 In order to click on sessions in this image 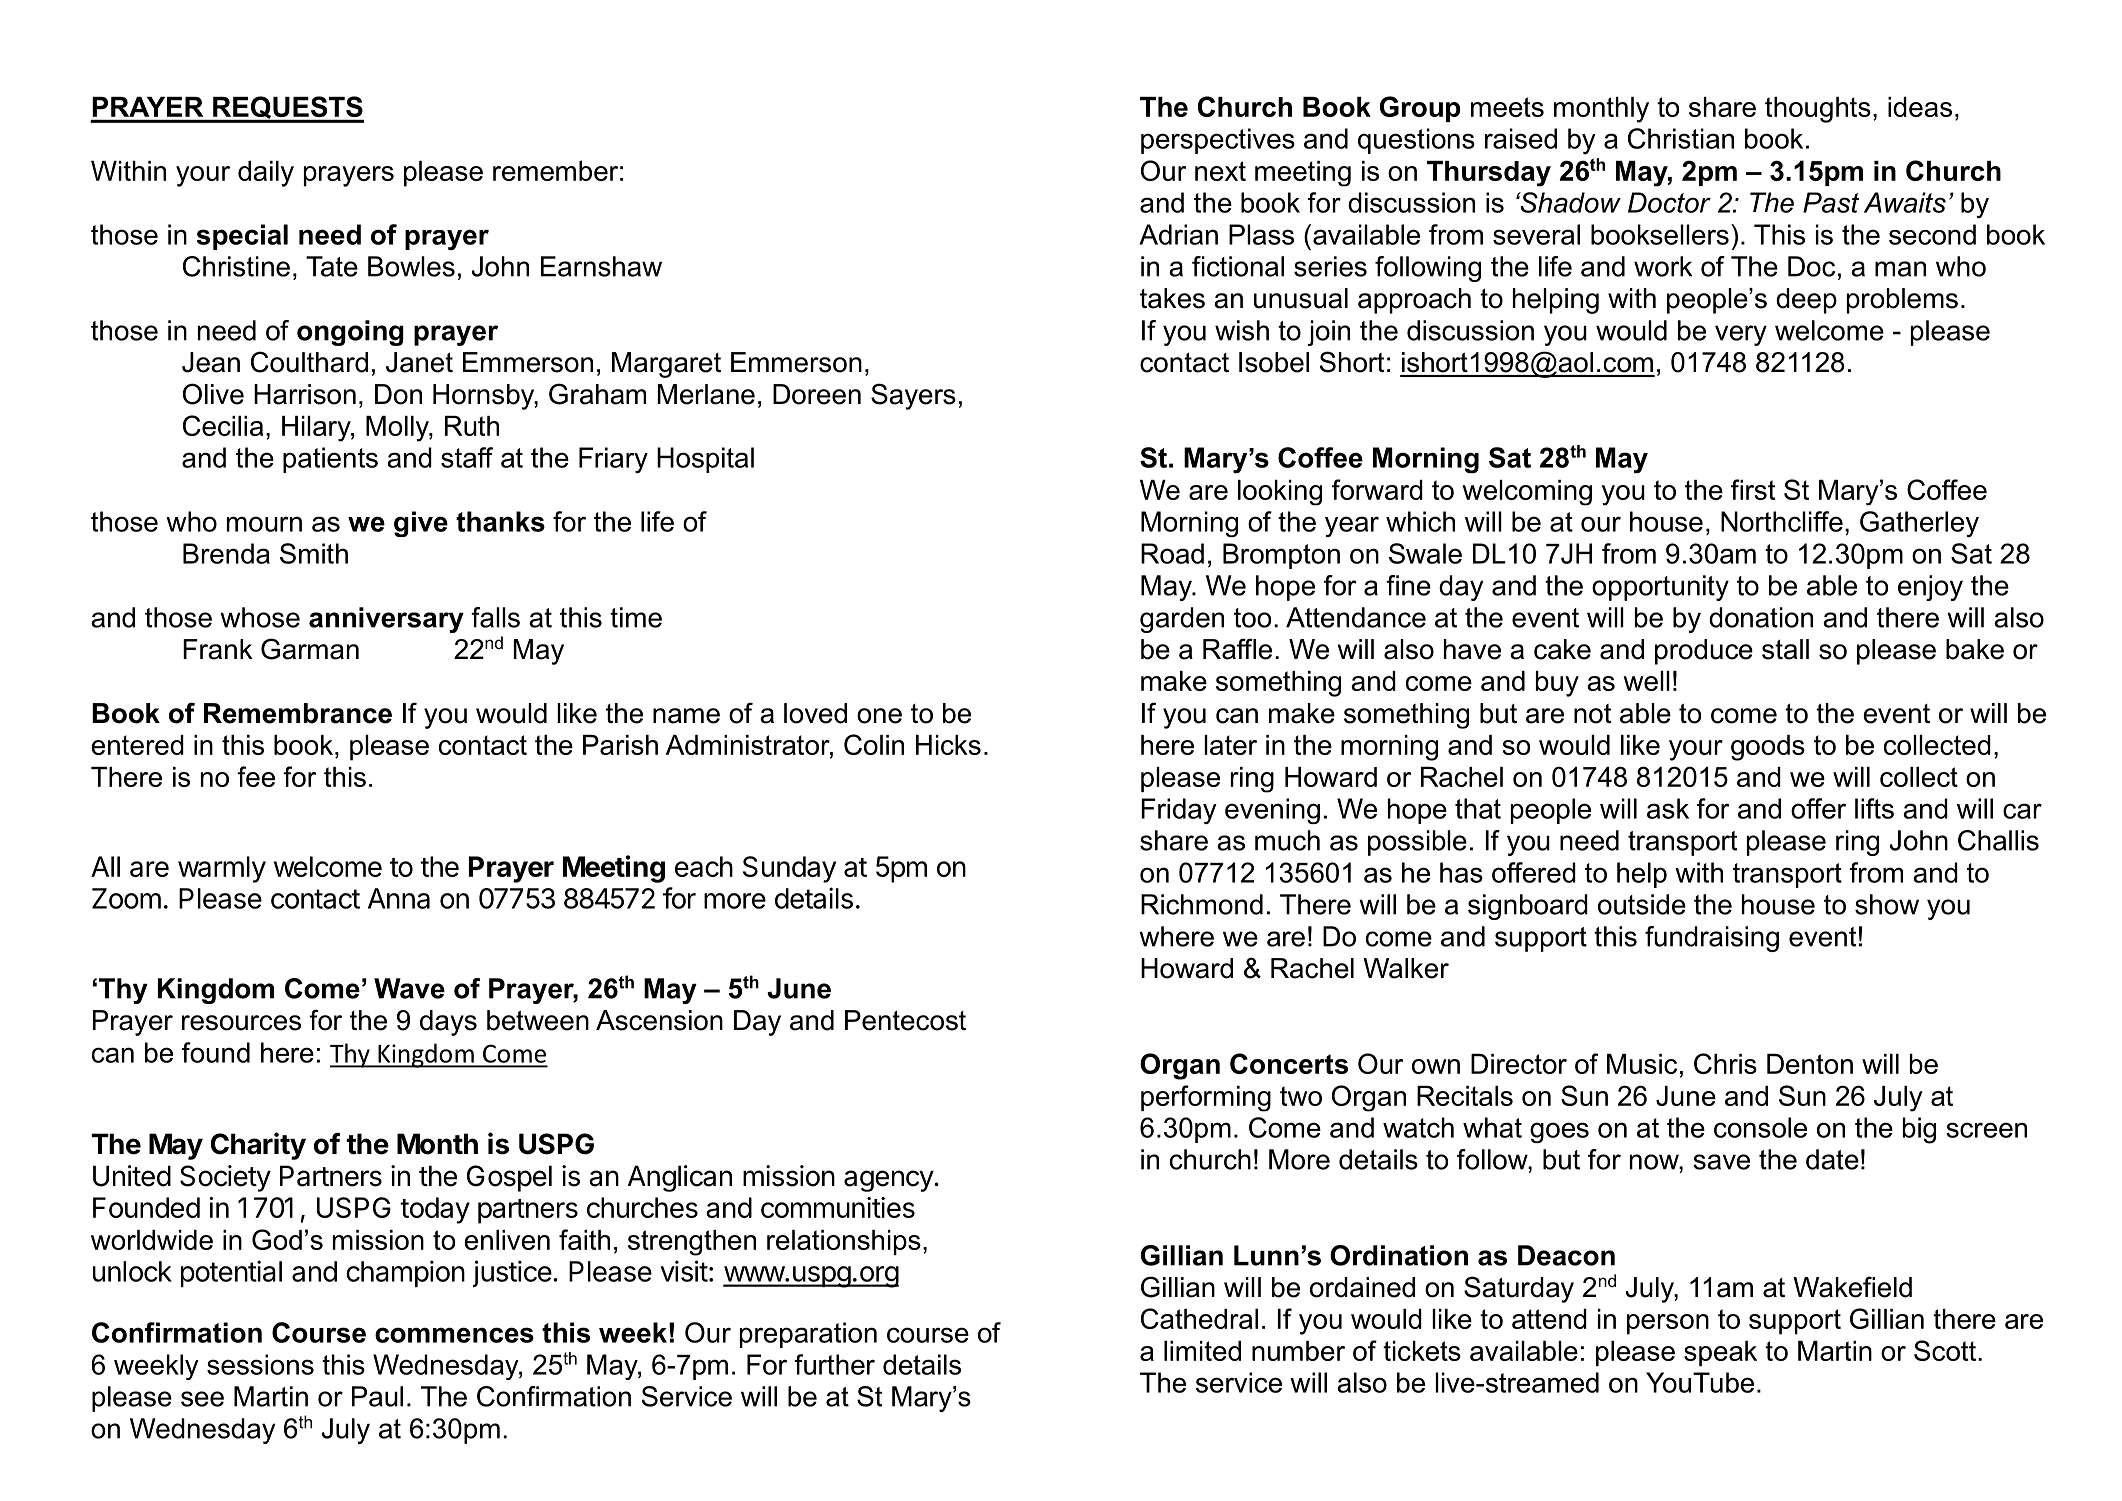, I will do `click(260, 1364)`.
